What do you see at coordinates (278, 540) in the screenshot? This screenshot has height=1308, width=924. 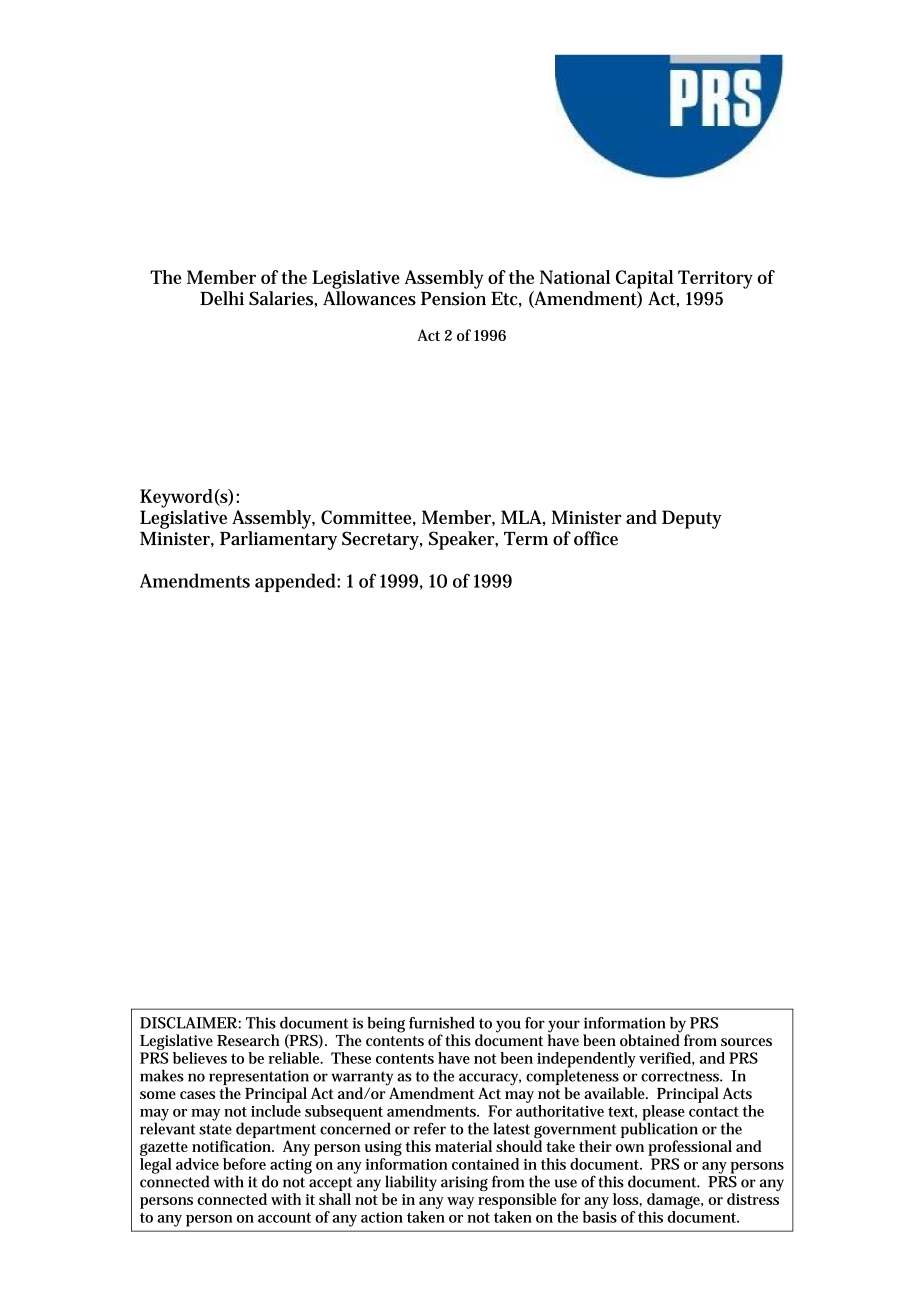 I see `Parliamentary` at bounding box center [278, 540].
